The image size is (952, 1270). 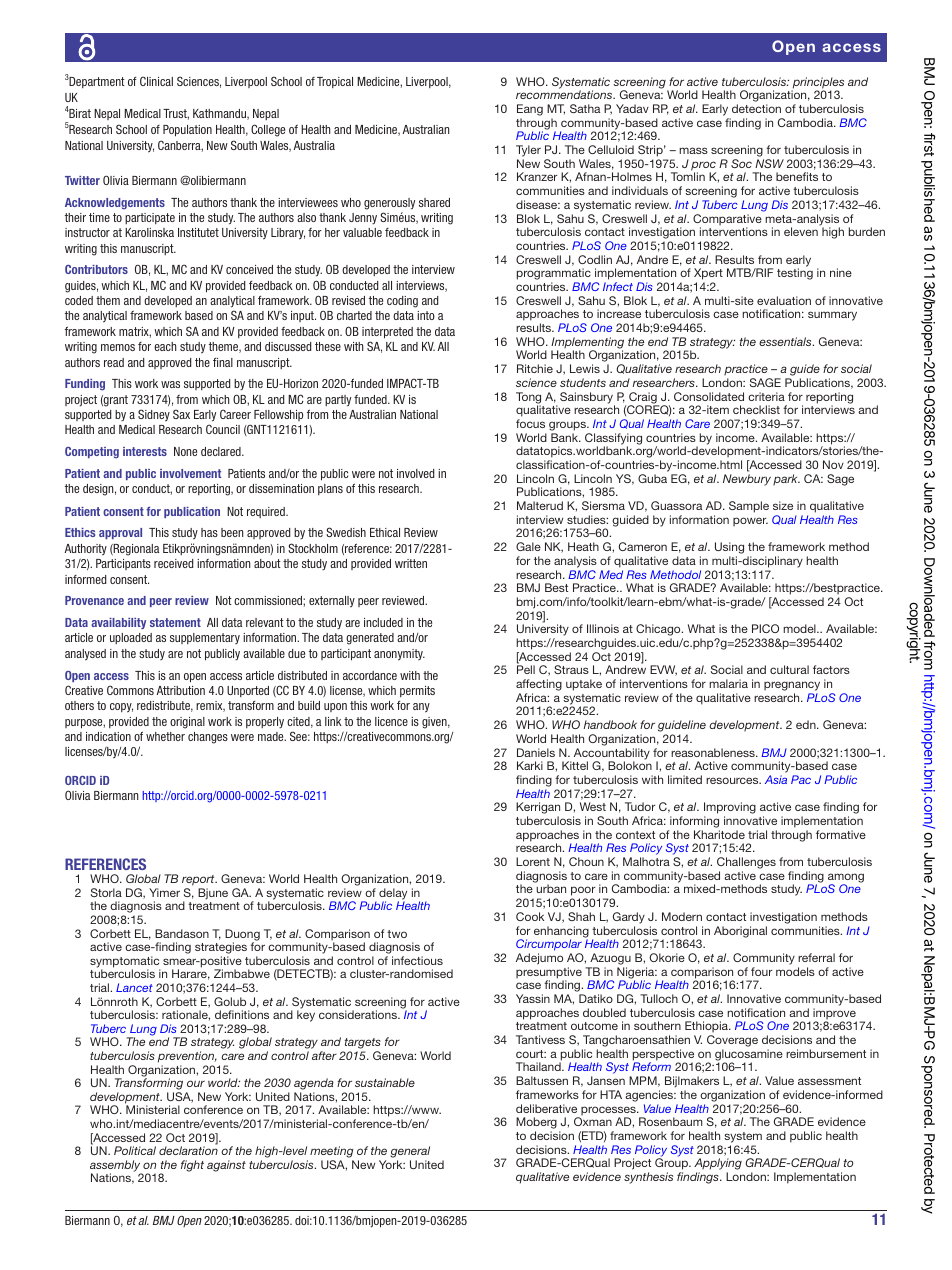 I want to click on PICO, so click(x=765, y=628).
